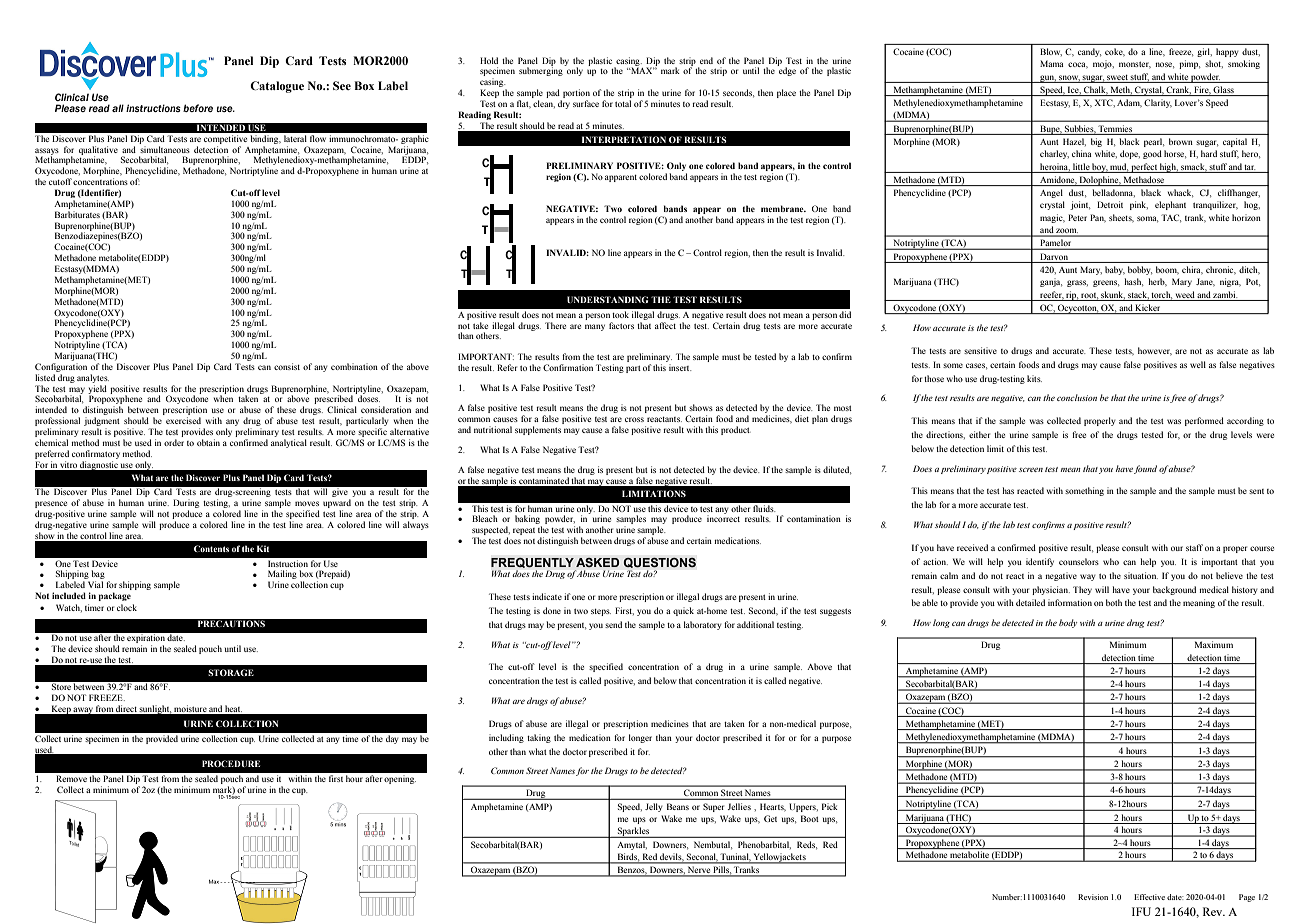 The width and height of the document is (1308, 924). I want to click on PROCEDURE, so click(231, 763).
